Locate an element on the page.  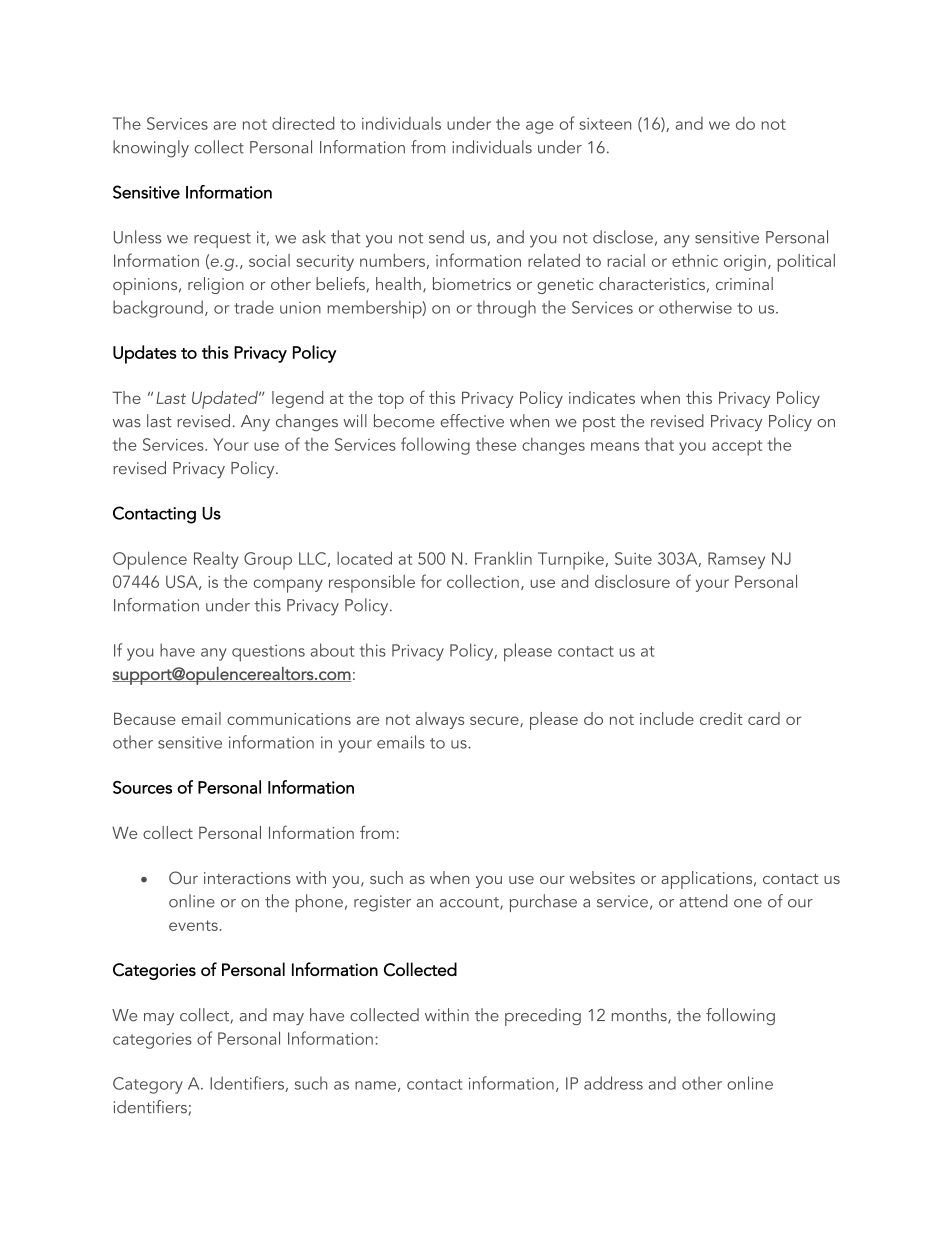
Category is located at coordinates (148, 1085).
